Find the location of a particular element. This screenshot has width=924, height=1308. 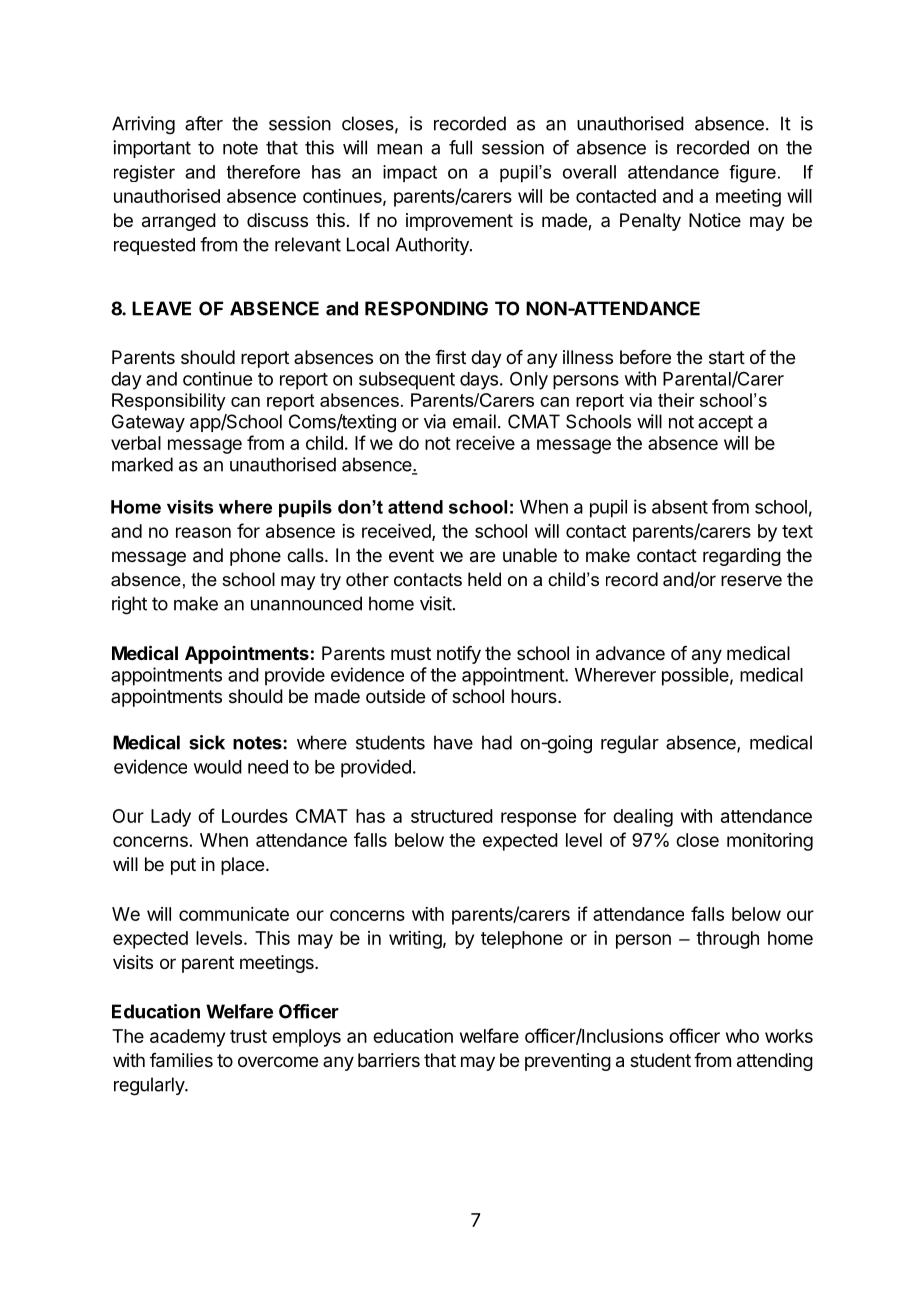

accept is located at coordinates (725, 423).
